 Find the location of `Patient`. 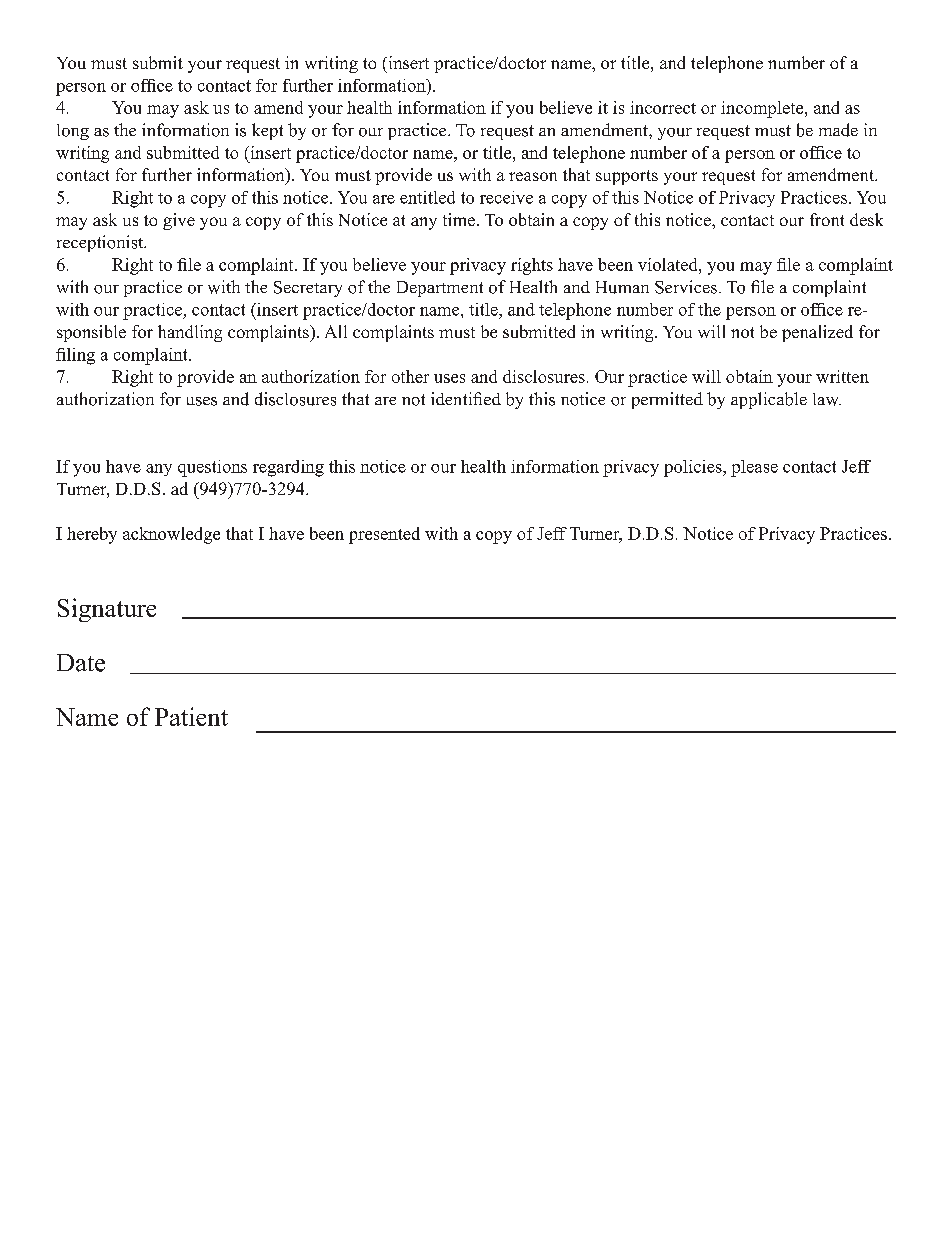

Patient is located at coordinates (191, 716).
